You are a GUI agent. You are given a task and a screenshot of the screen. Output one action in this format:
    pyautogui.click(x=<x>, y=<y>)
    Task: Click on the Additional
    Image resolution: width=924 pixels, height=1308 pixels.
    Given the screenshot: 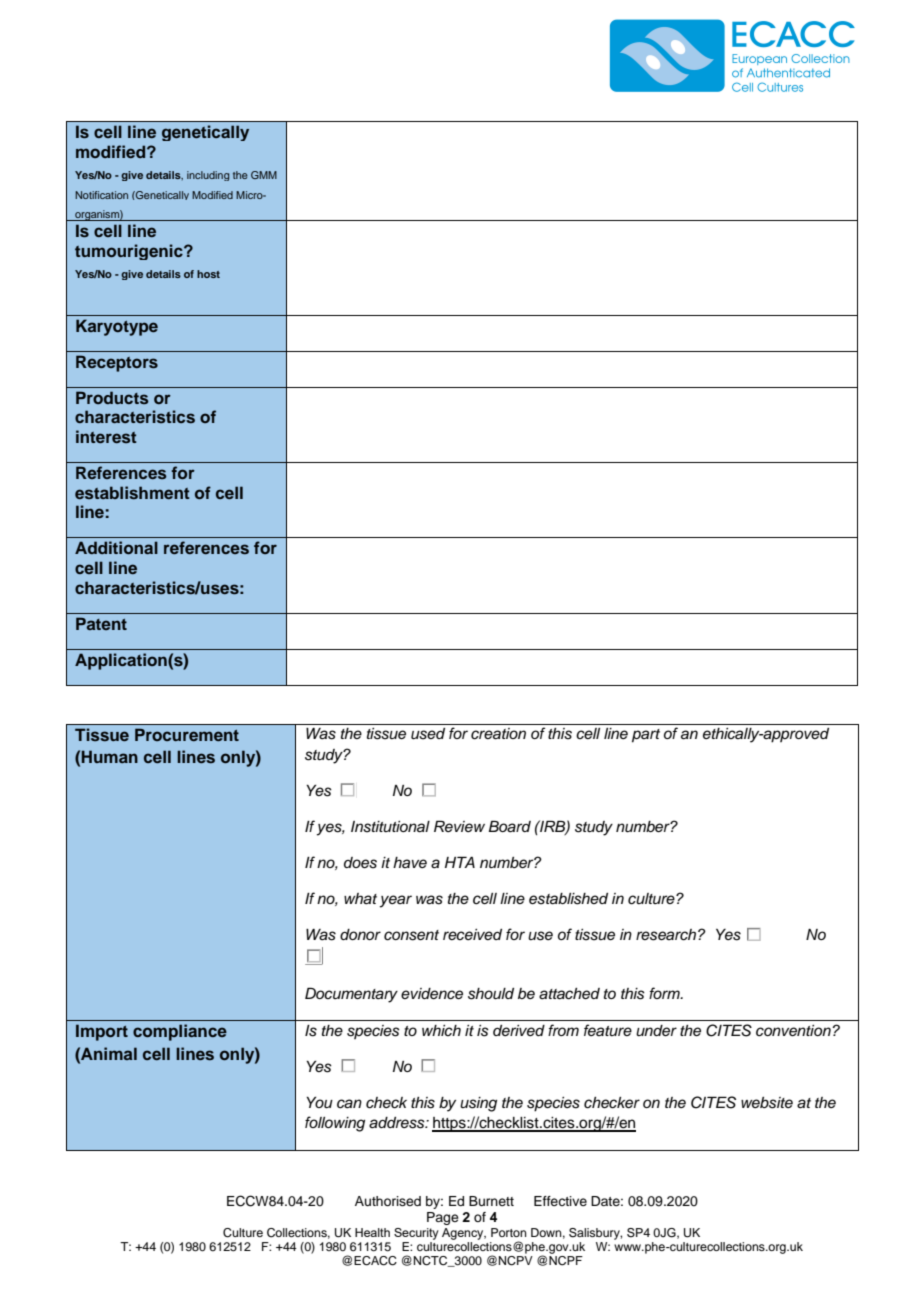 What is the action you would take?
    pyautogui.click(x=116, y=547)
